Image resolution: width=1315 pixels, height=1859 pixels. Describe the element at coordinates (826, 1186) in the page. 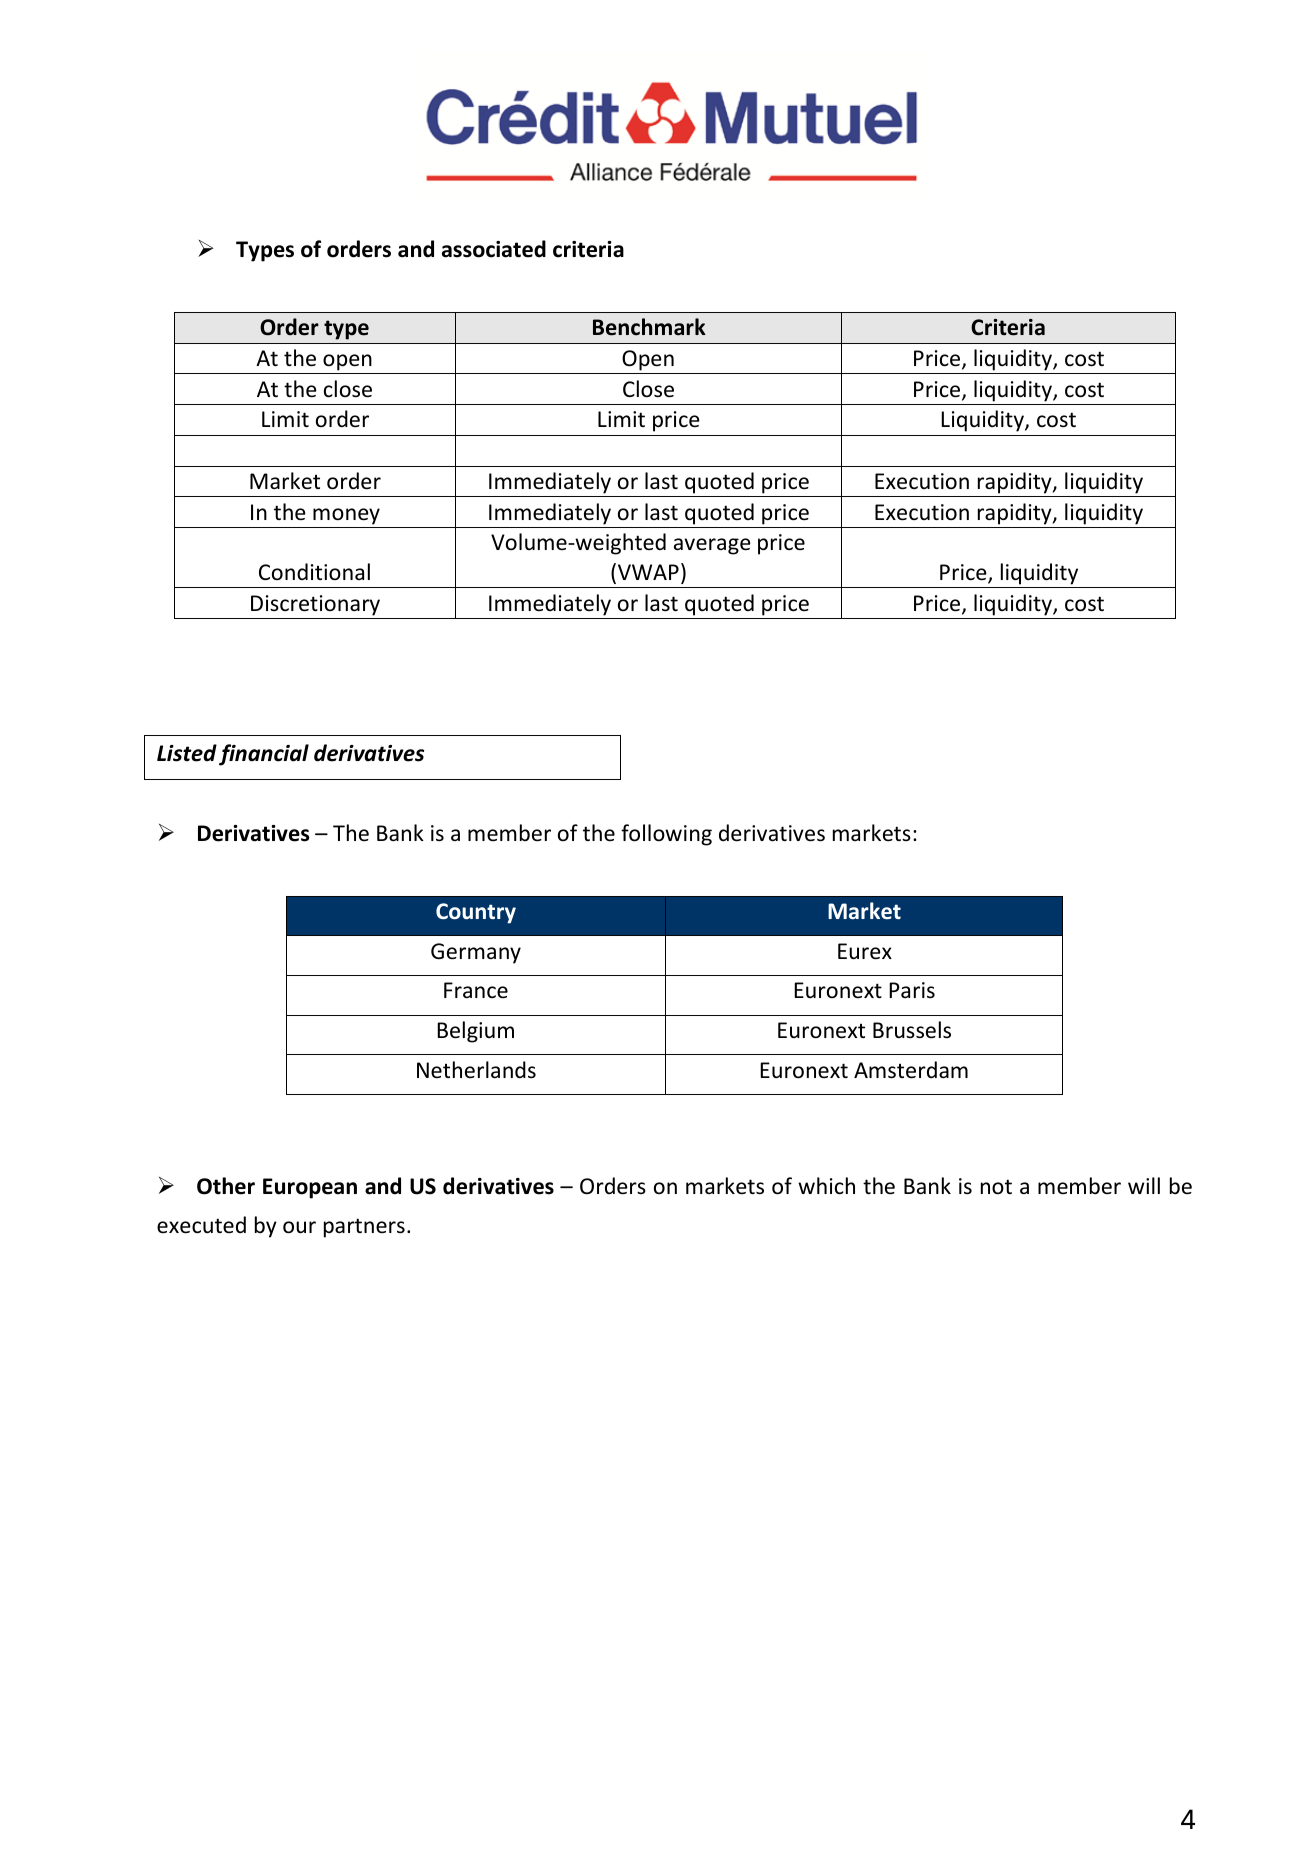

I see `which` at that location.
